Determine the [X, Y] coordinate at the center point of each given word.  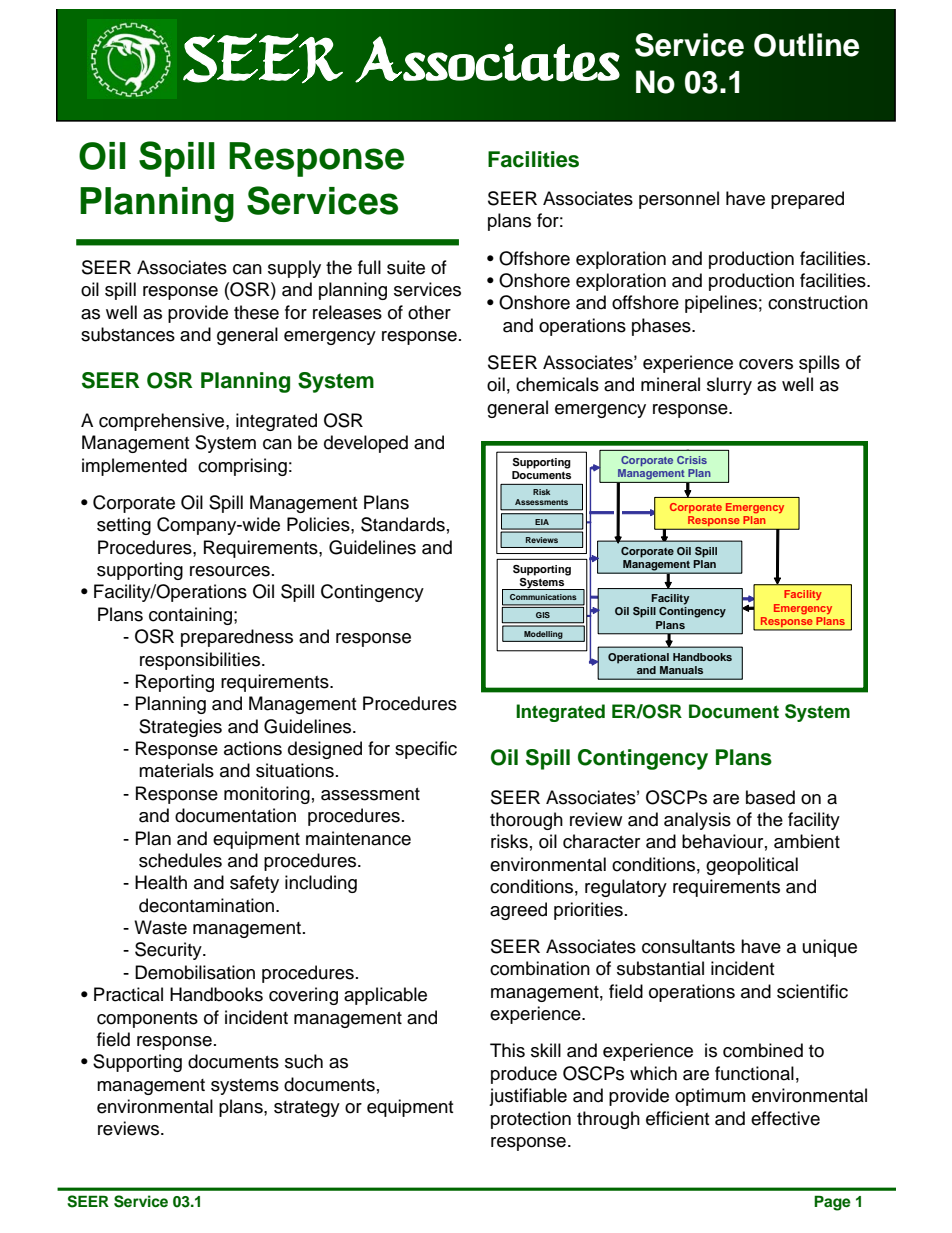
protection [531, 1120]
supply [294, 269]
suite [406, 267]
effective [785, 1118]
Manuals [681, 670]
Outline [806, 45]
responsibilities [201, 661]
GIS [543, 615]
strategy [307, 1109]
